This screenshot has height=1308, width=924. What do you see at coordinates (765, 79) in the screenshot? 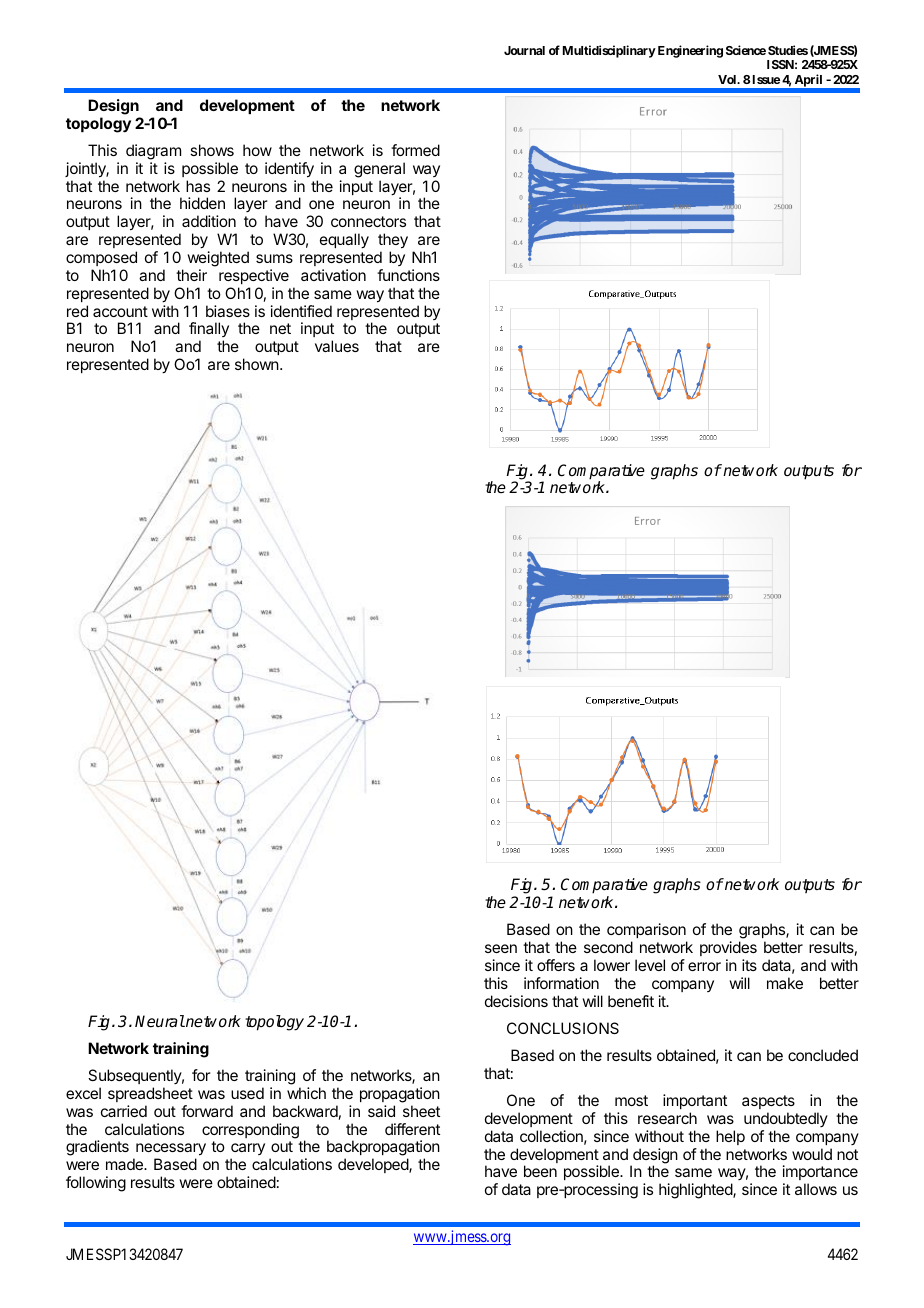
I see `Issue` at bounding box center [765, 79].
